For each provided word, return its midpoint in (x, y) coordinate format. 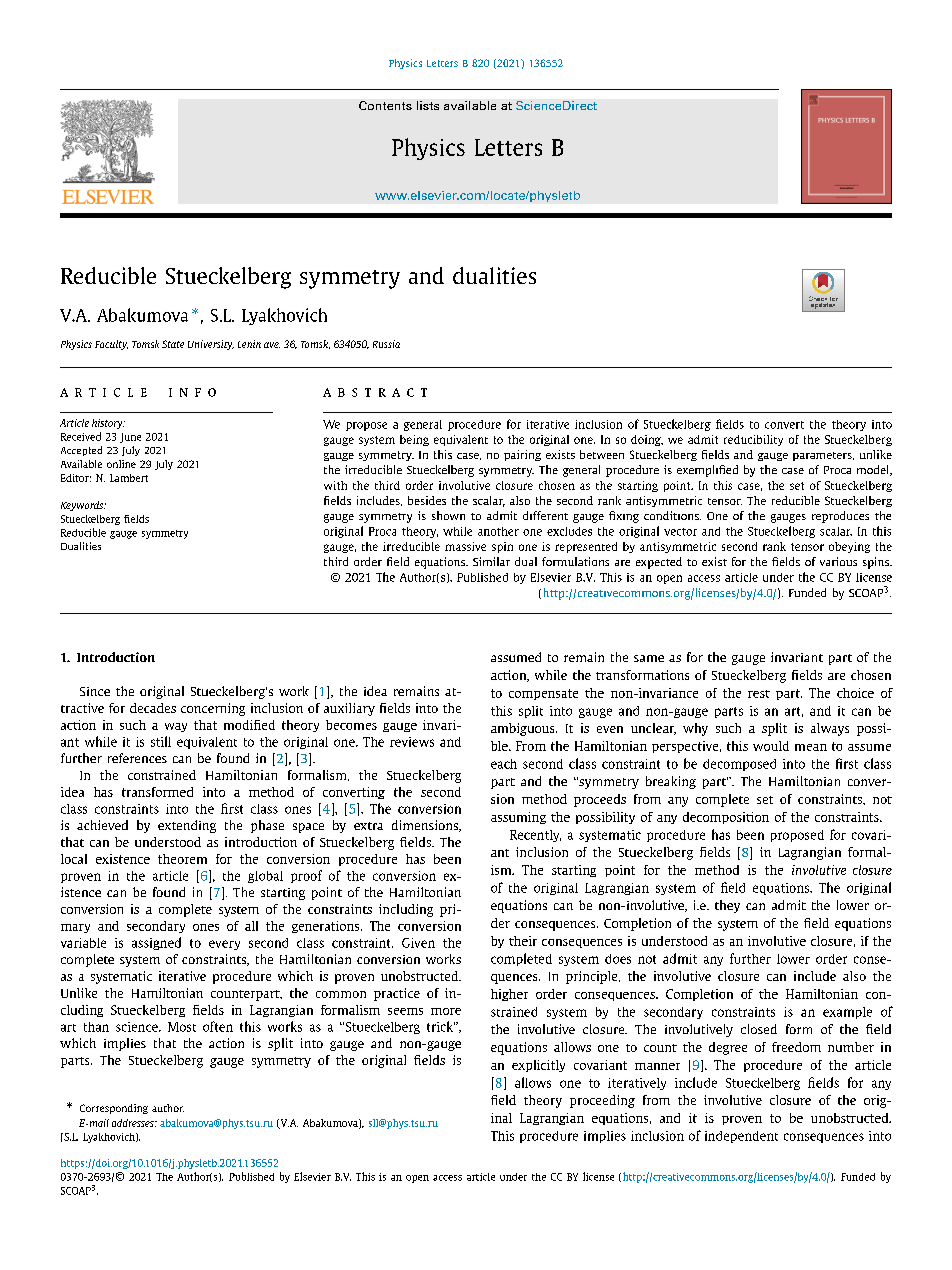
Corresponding (114, 1109)
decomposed (739, 765)
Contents (385, 105)
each (504, 764)
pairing (522, 455)
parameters (823, 456)
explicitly (538, 1066)
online (121, 464)
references (137, 758)
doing (647, 440)
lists (428, 105)
